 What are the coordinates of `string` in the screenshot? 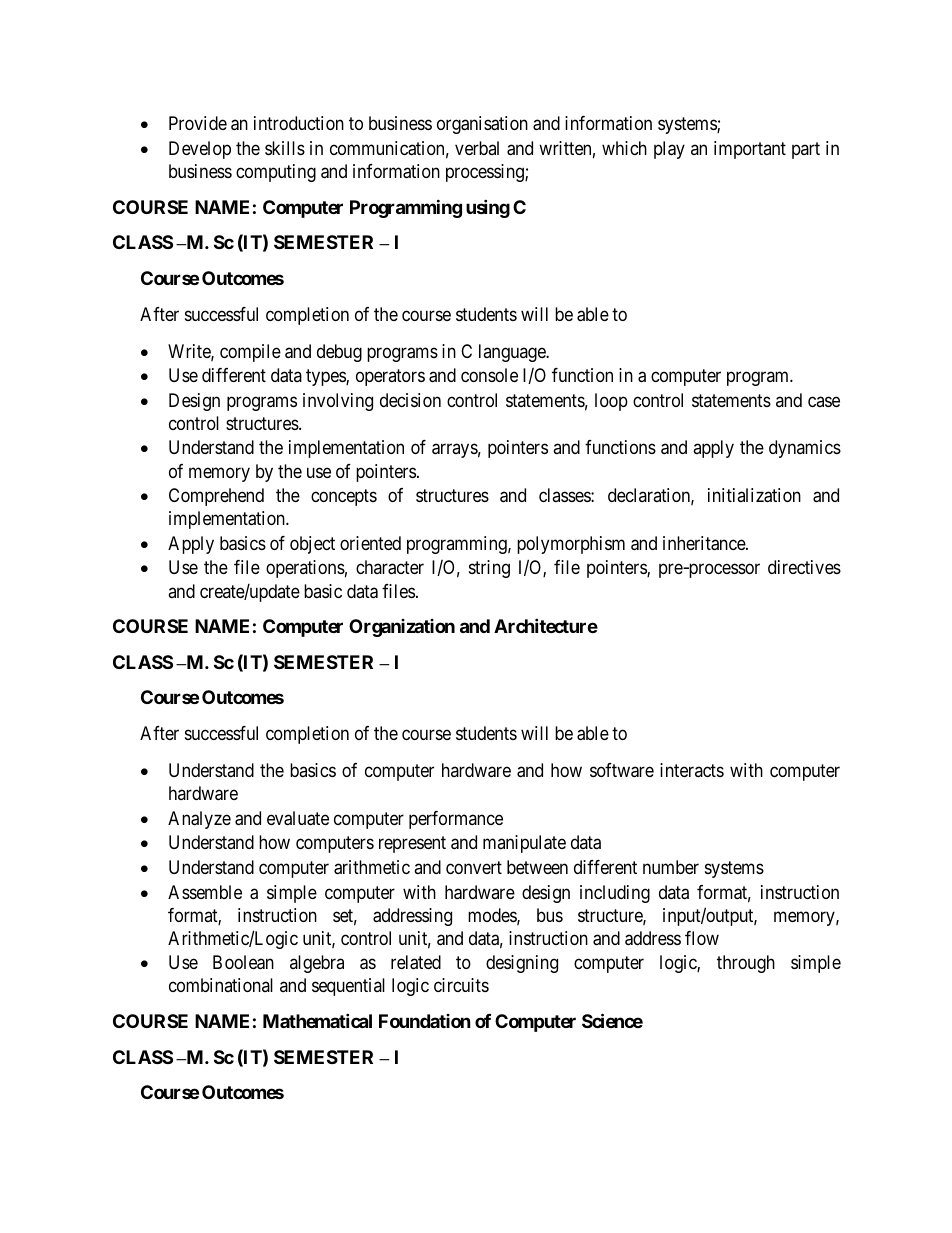 It's located at (489, 569).
